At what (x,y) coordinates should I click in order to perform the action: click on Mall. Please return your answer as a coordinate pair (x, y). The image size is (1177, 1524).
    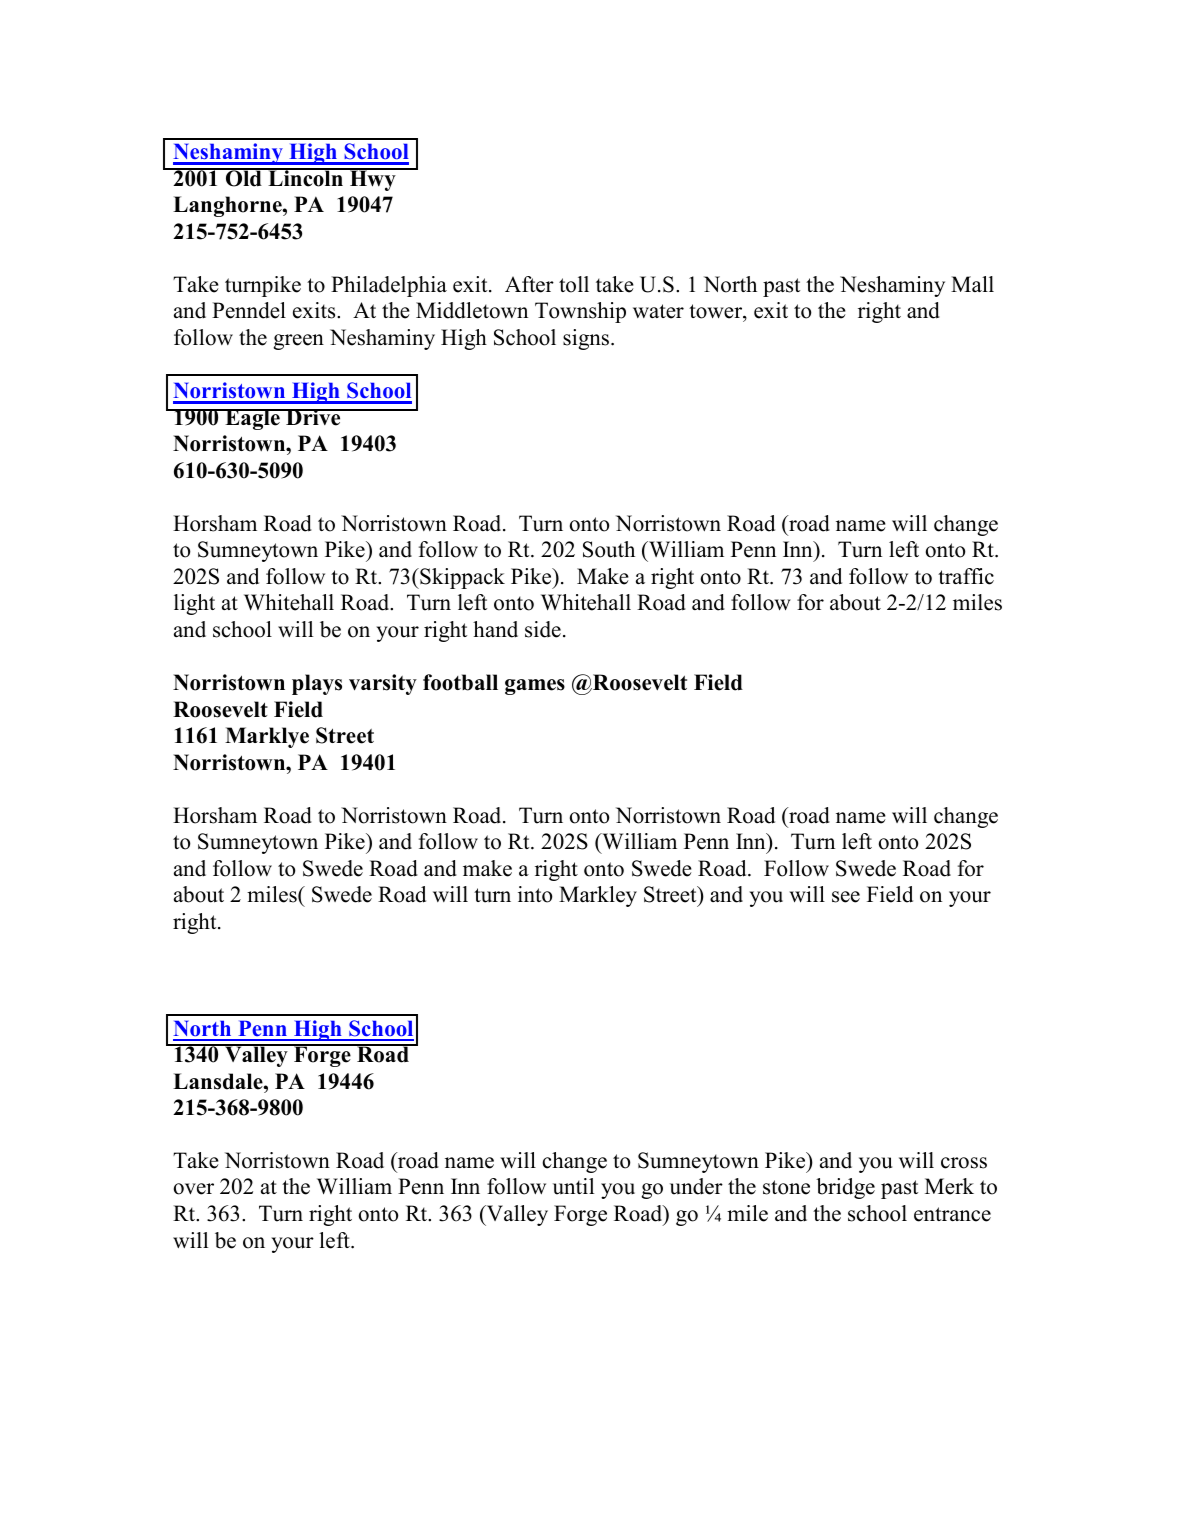
    Looking at the image, I should click on (972, 284).
